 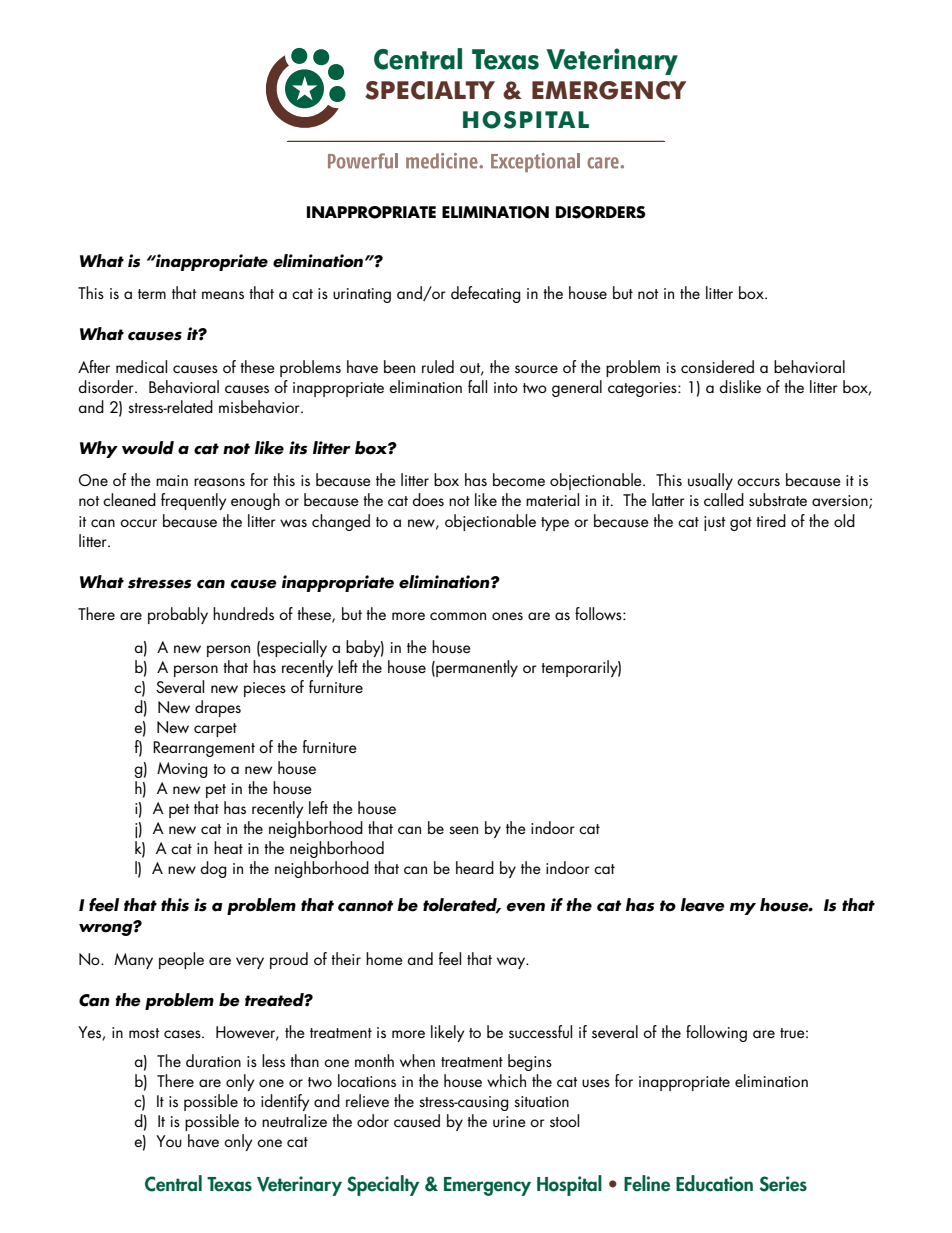 What do you see at coordinates (428, 499) in the image?
I see `does` at bounding box center [428, 499].
